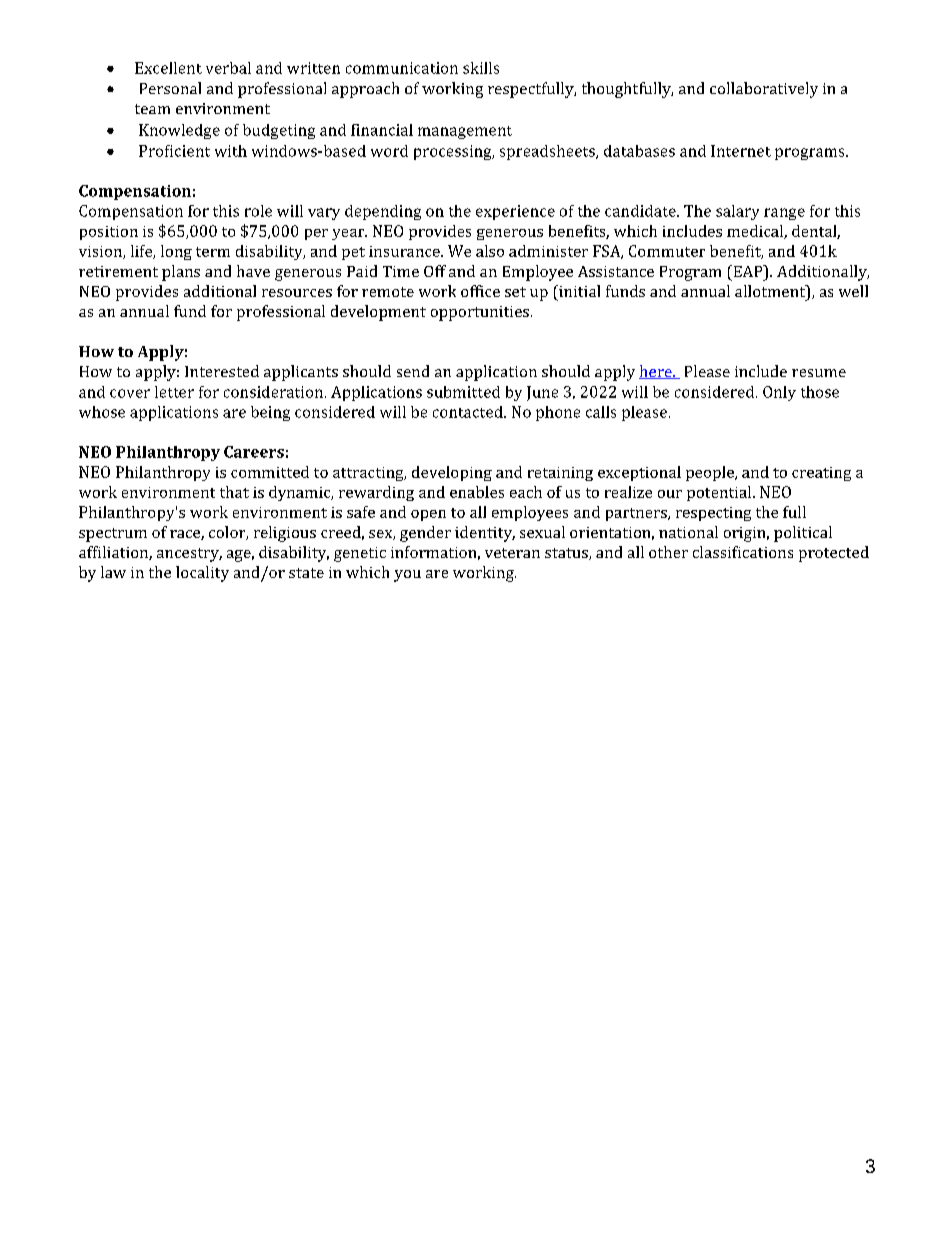 The image size is (952, 1233). What do you see at coordinates (297, 293) in the screenshot?
I see `resources` at bounding box center [297, 293].
